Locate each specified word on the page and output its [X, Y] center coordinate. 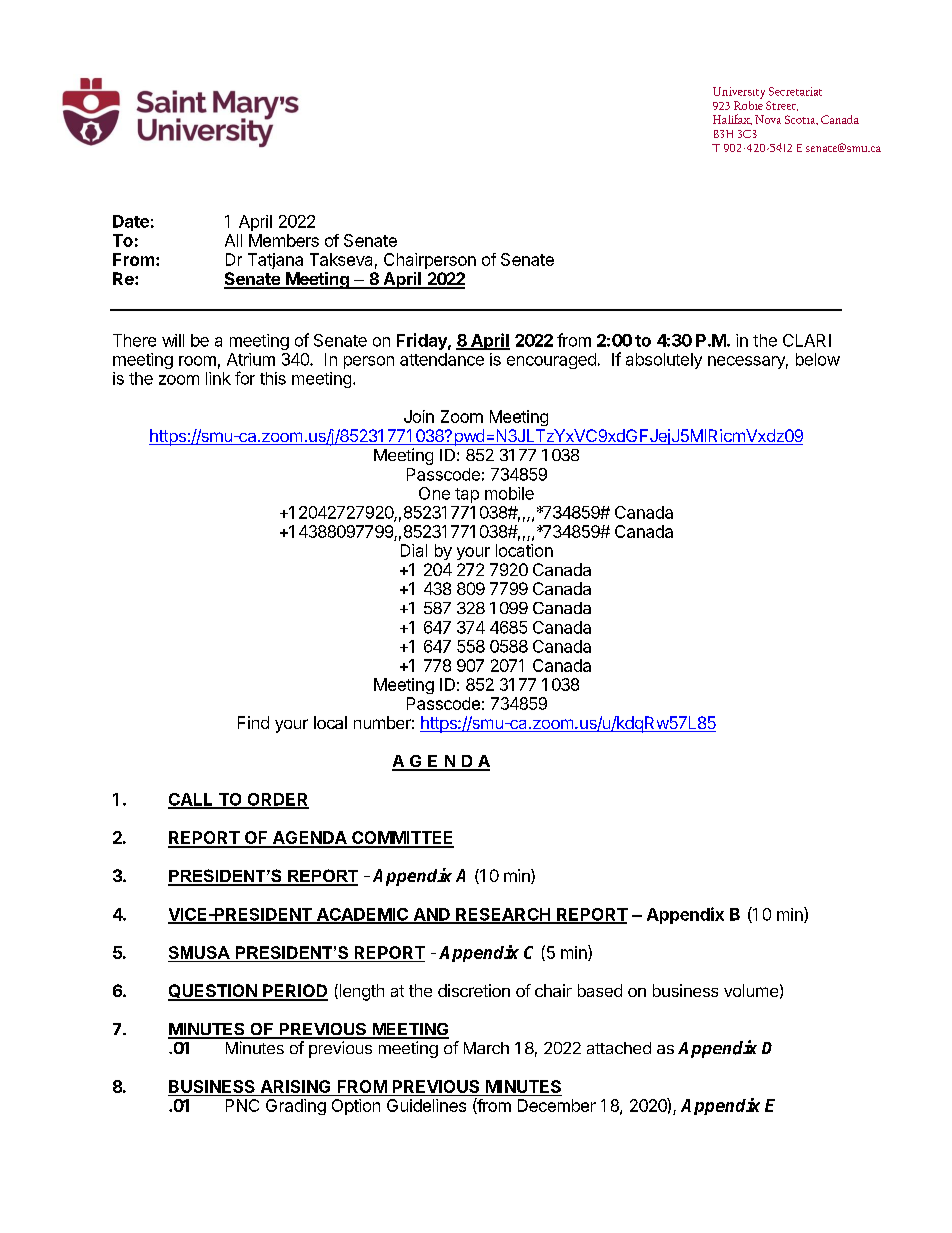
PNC [242, 1105]
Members [284, 240]
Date [131, 221]
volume [751, 990]
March [486, 1048]
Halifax [732, 119]
